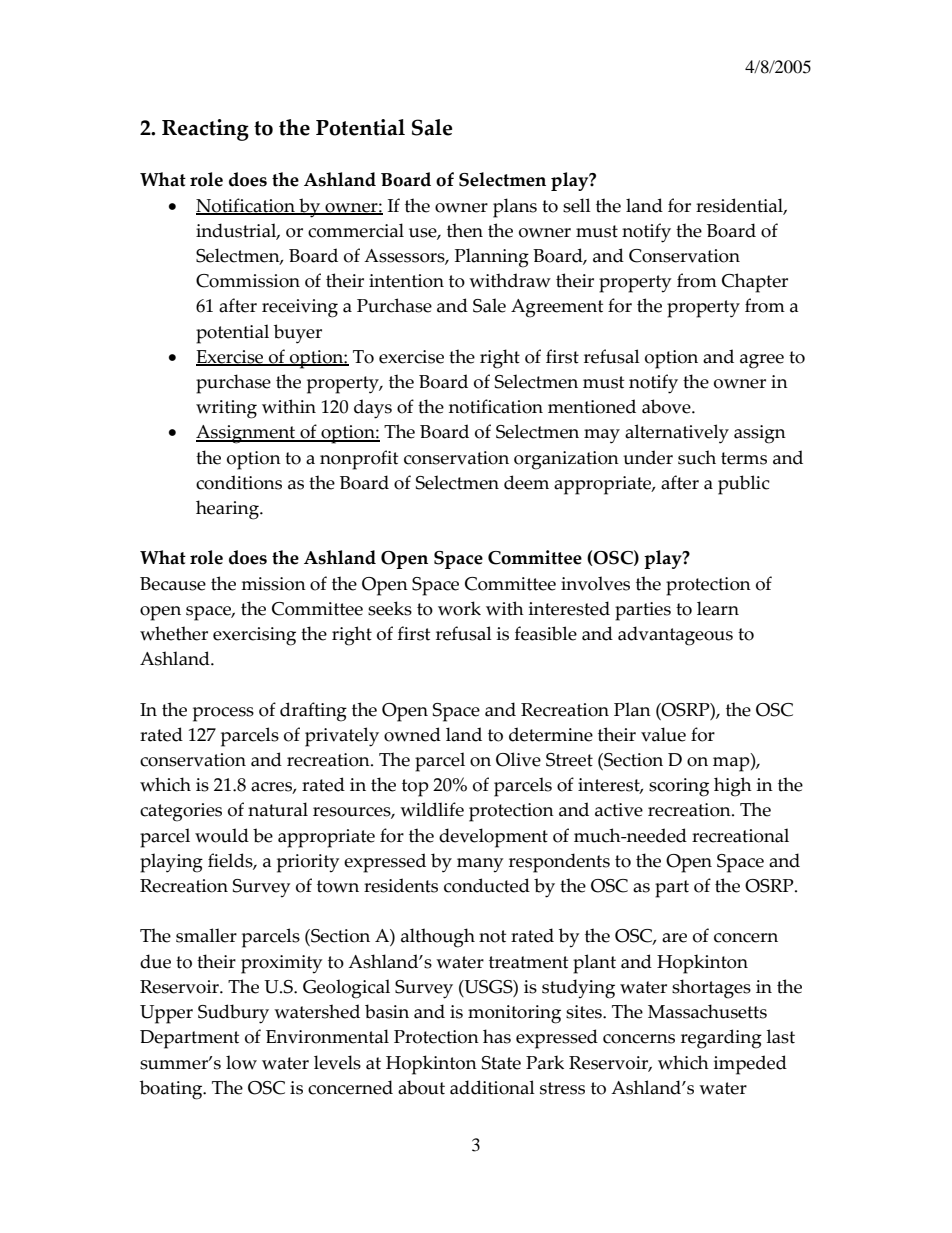 This screenshot has width=952, height=1233. What do you see at coordinates (222, 835) in the screenshot?
I see `would` at bounding box center [222, 835].
